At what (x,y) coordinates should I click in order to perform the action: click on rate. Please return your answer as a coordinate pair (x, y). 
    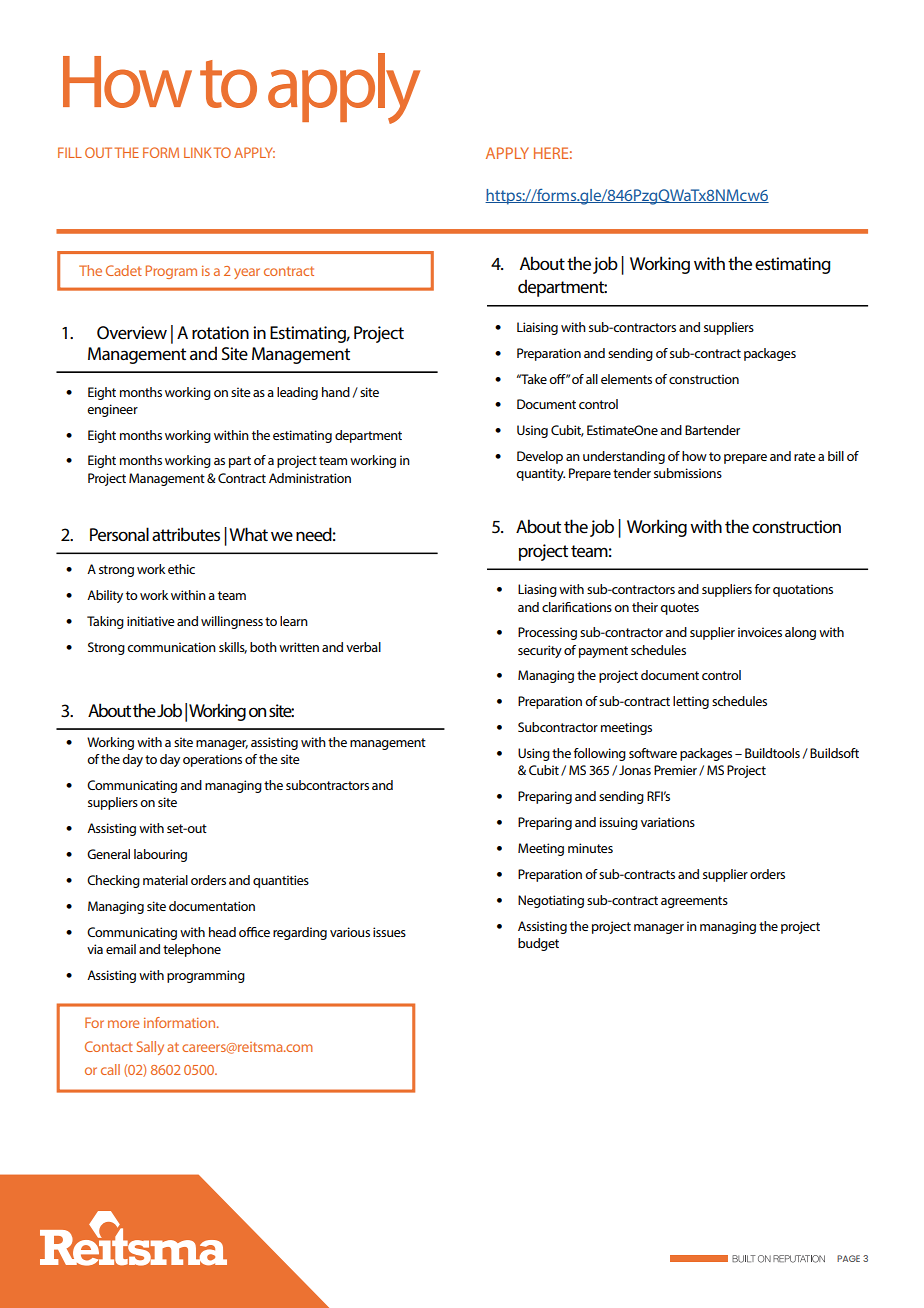
    Looking at the image, I should click on (805, 456).
